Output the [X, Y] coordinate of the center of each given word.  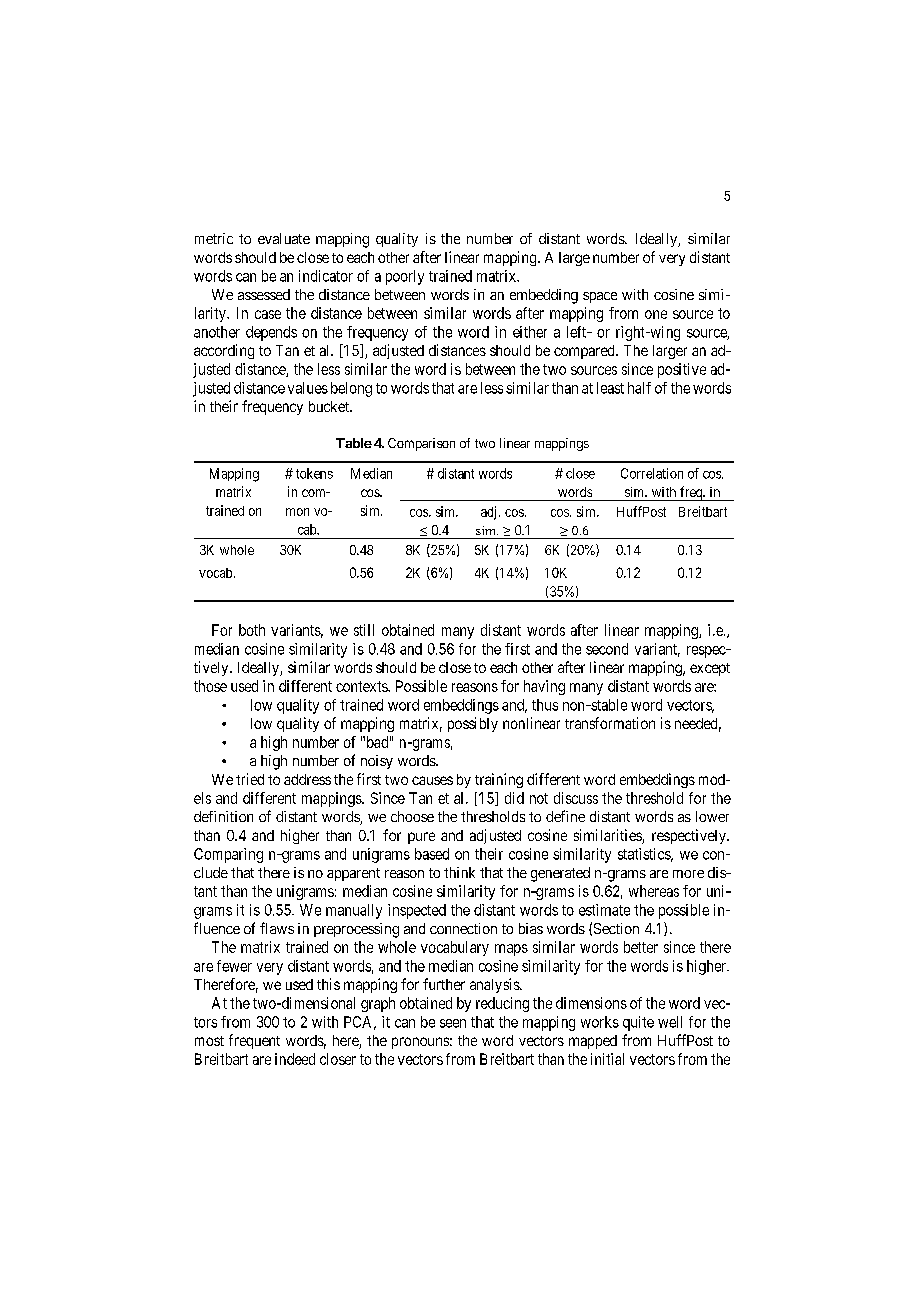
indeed [295, 1059]
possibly [473, 724]
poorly [405, 277]
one [656, 314]
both [252, 630]
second [607, 649]
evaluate [284, 238]
